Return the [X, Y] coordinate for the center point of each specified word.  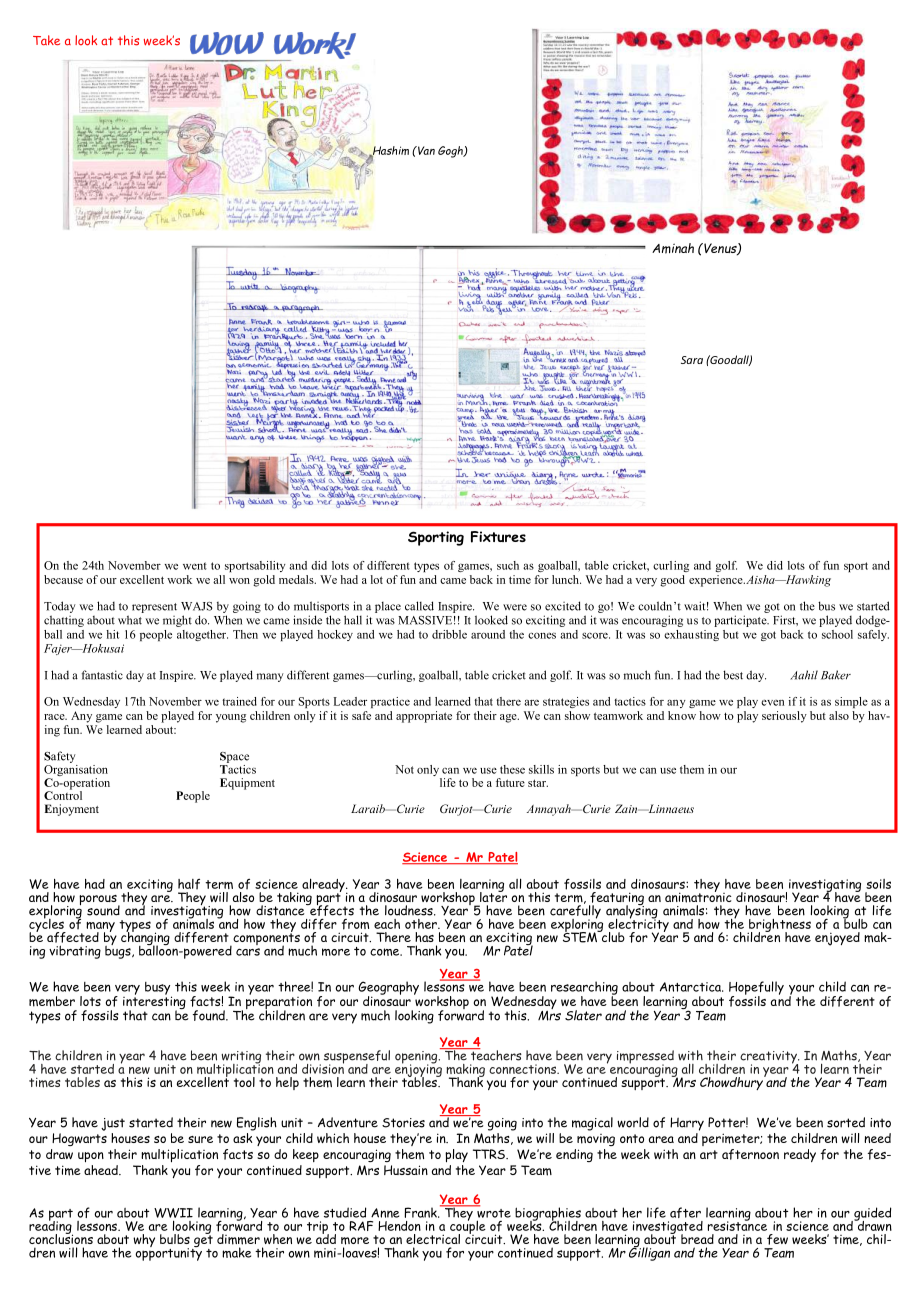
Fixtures [498, 537]
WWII [173, 1213]
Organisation [76, 770]
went [195, 566]
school [837, 634]
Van [425, 150]
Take [46, 40]
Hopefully [756, 989]
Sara [692, 360]
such [508, 565]
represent [154, 608]
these [512, 769]
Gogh [451, 152]
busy [158, 989]
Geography [388, 989]
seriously [784, 717]
